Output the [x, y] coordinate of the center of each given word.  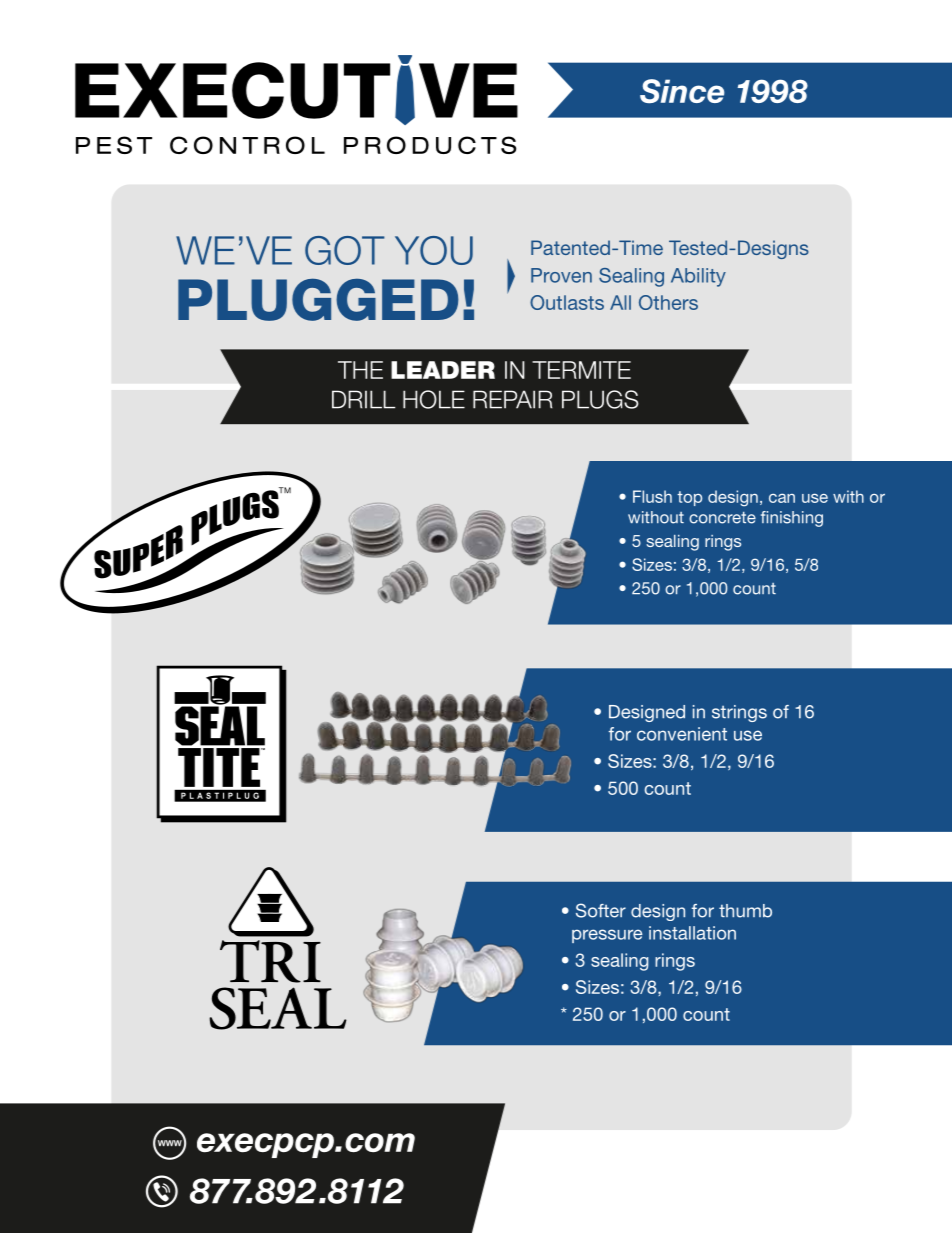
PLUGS [600, 399]
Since [682, 91]
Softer [601, 910]
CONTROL [247, 145]
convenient [682, 734]
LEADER [443, 370]
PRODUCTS [430, 145]
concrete [722, 518]
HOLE [434, 399]
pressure [607, 936]
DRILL [364, 399]
